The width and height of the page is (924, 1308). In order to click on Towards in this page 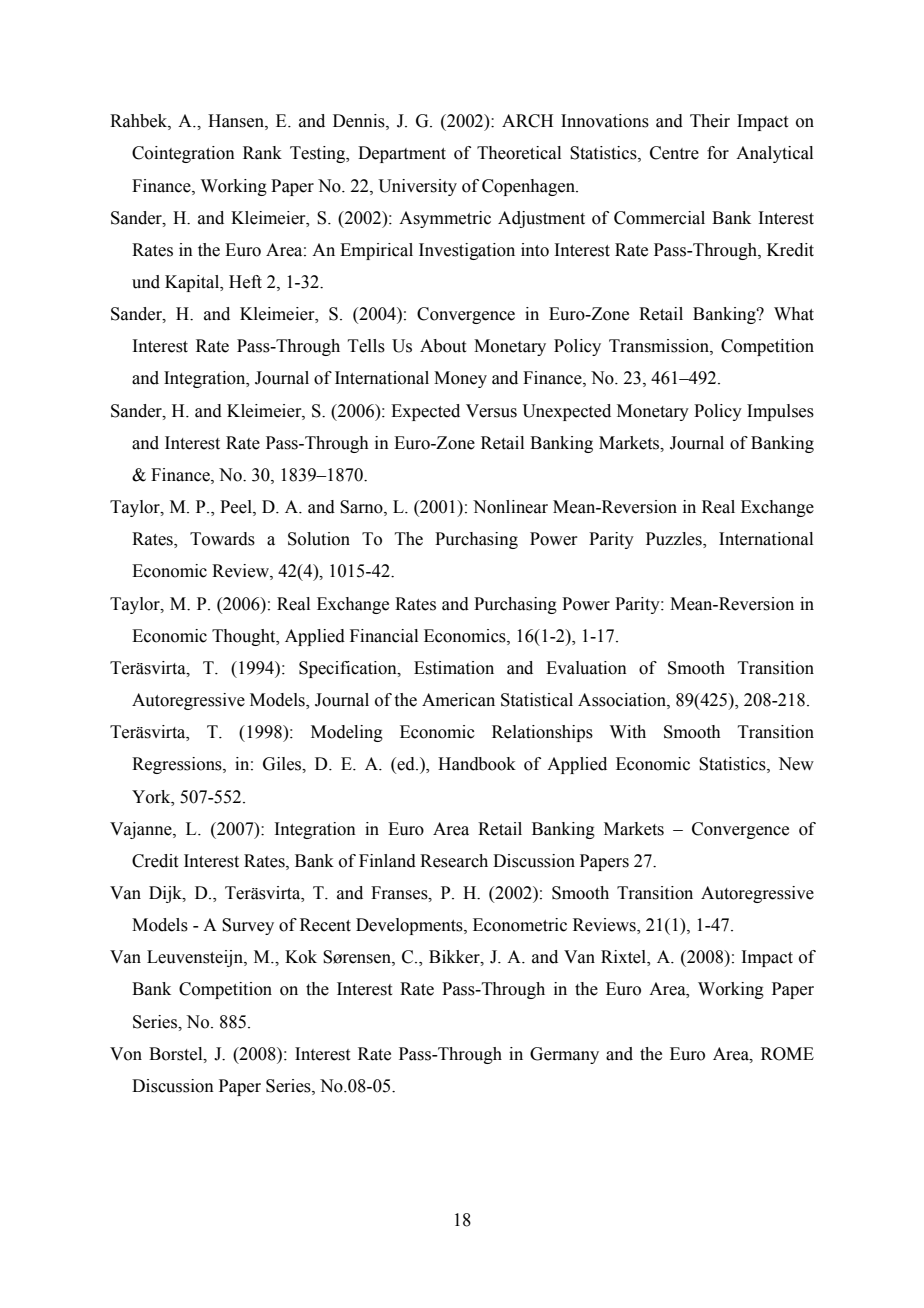, I will do `click(222, 539)`.
